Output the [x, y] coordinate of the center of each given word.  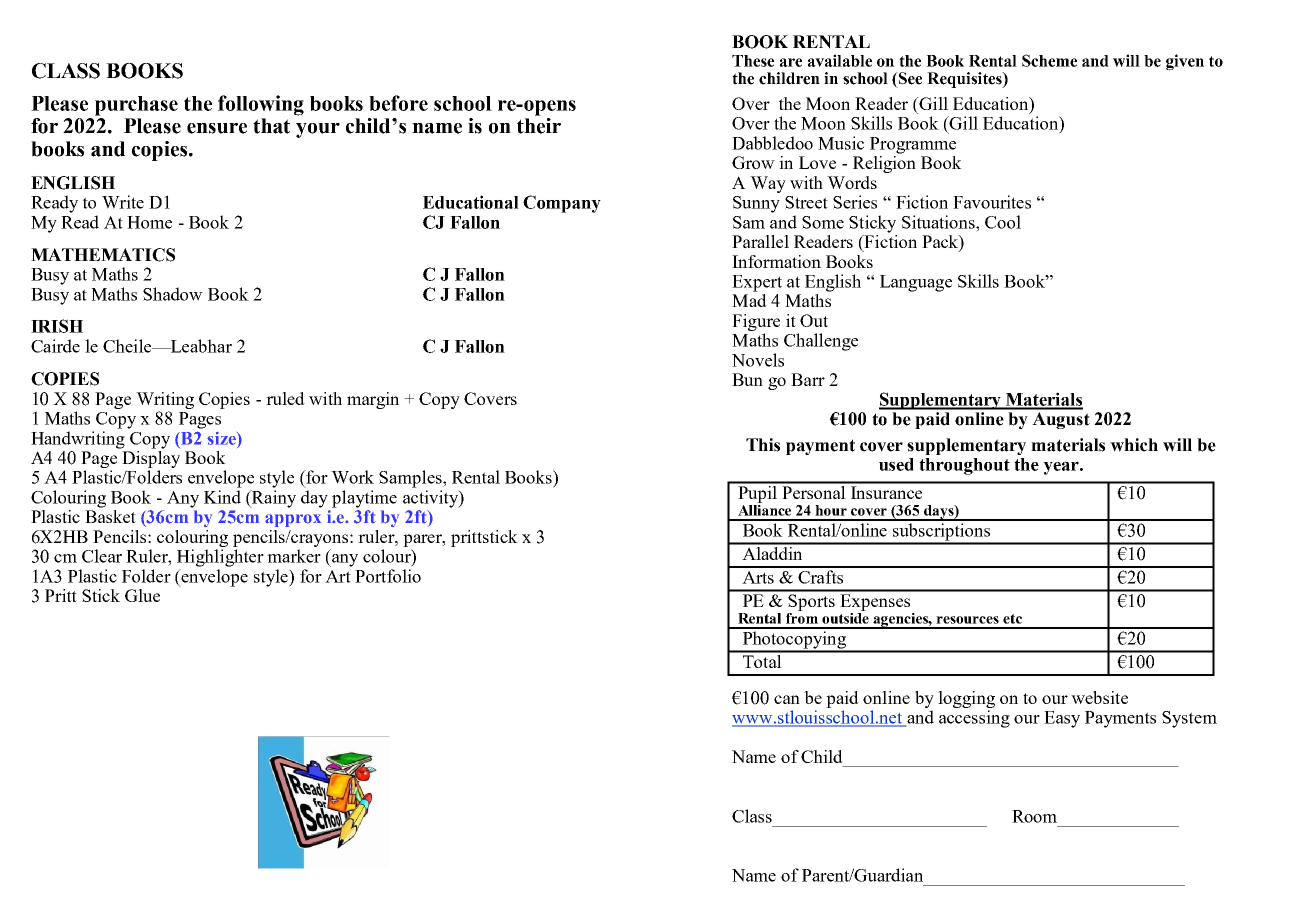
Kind [222, 497]
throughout [964, 466]
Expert [757, 283]
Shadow [173, 294]
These [753, 61]
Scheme [1049, 60]
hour [831, 510]
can [787, 699]
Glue [142, 595]
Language [916, 283]
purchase [136, 106]
